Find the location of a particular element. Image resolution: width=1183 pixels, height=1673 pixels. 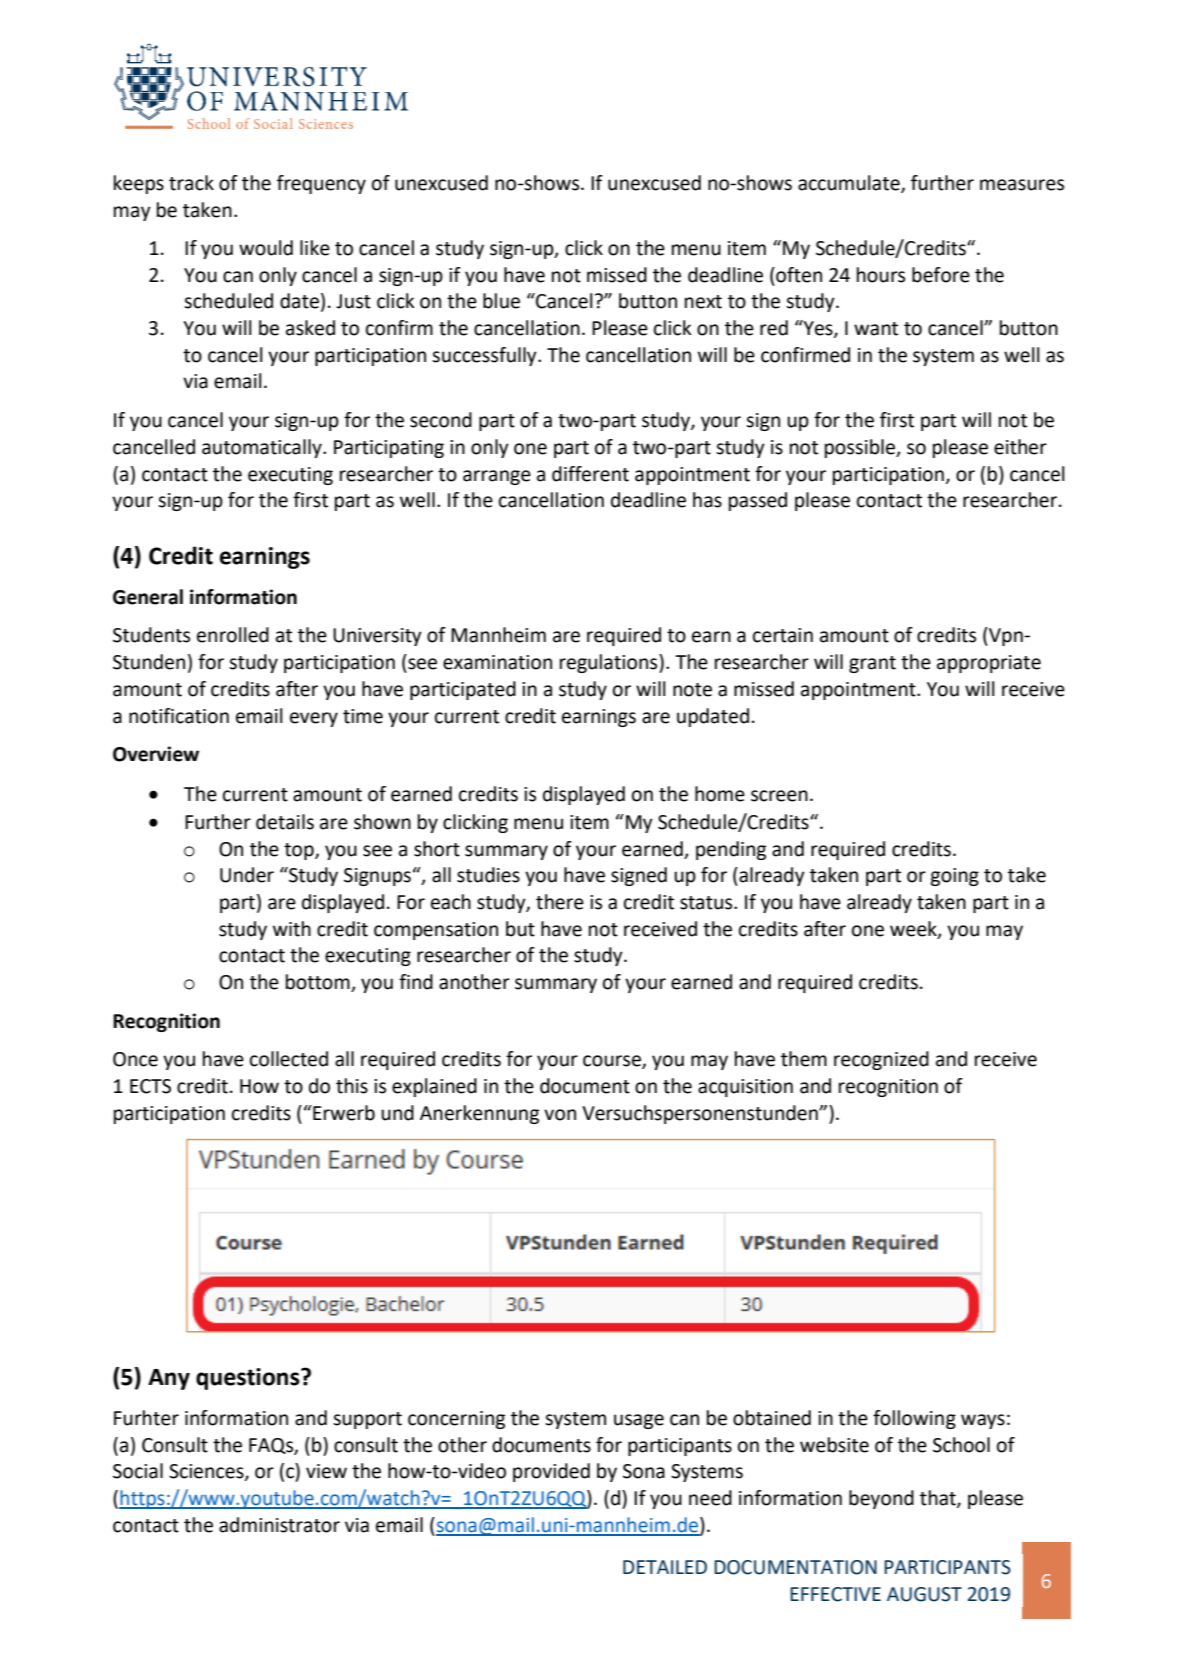

recognized is located at coordinates (881, 1060).
